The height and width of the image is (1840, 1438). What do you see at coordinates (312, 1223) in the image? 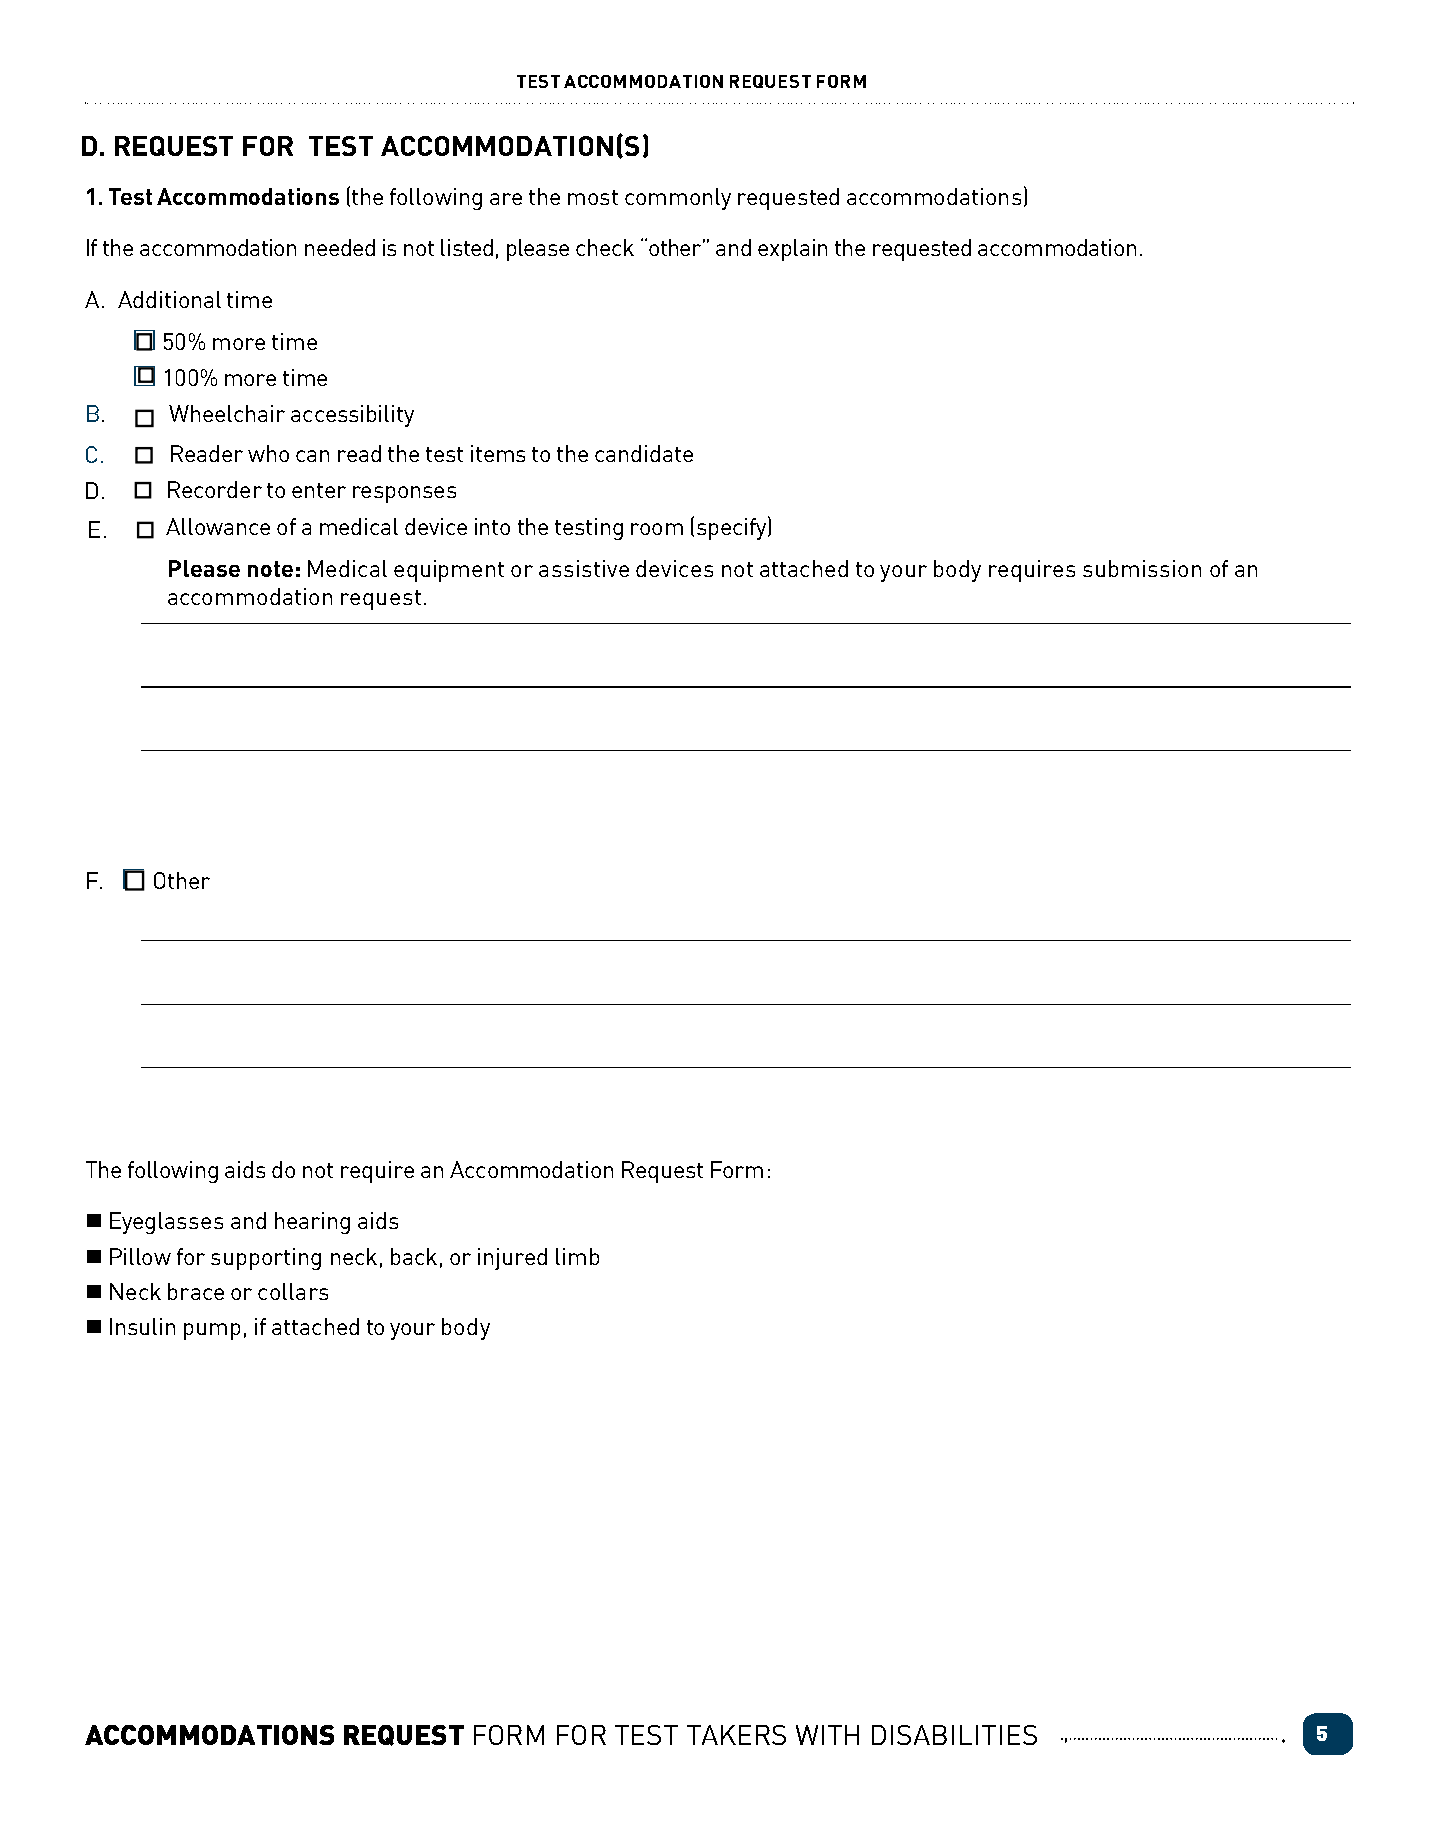
I see `hearing` at bounding box center [312, 1223].
